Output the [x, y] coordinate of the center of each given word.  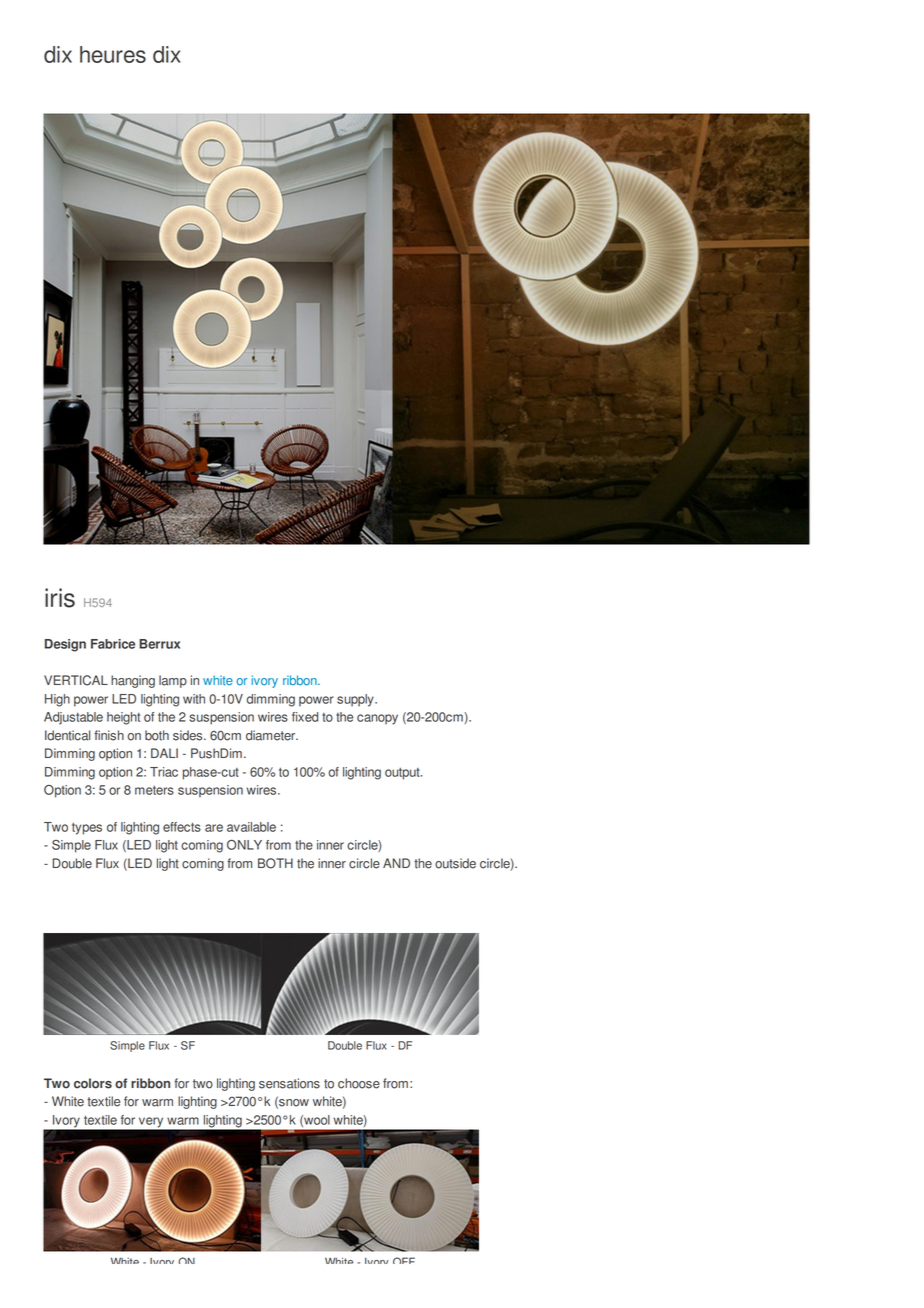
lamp [173, 681]
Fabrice [113, 644]
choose [359, 1083]
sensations [289, 1083]
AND [396, 863]
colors [93, 1083]
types [87, 829]
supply [356, 700]
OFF [404, 1260]
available [251, 827]
